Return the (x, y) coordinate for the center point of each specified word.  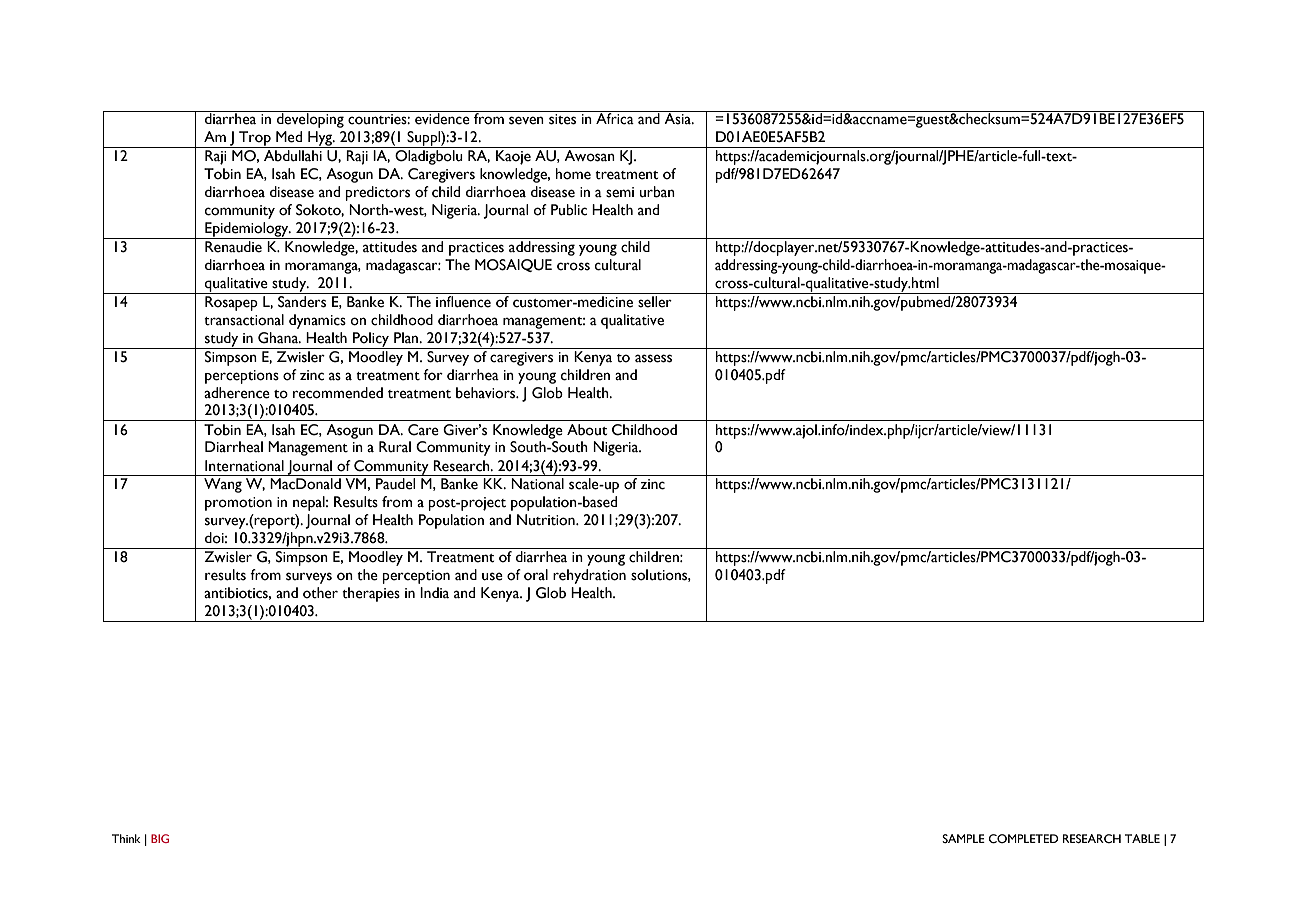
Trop (255, 139)
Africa (615, 118)
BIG (160, 838)
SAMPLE (963, 838)
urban (657, 192)
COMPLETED (1024, 839)
